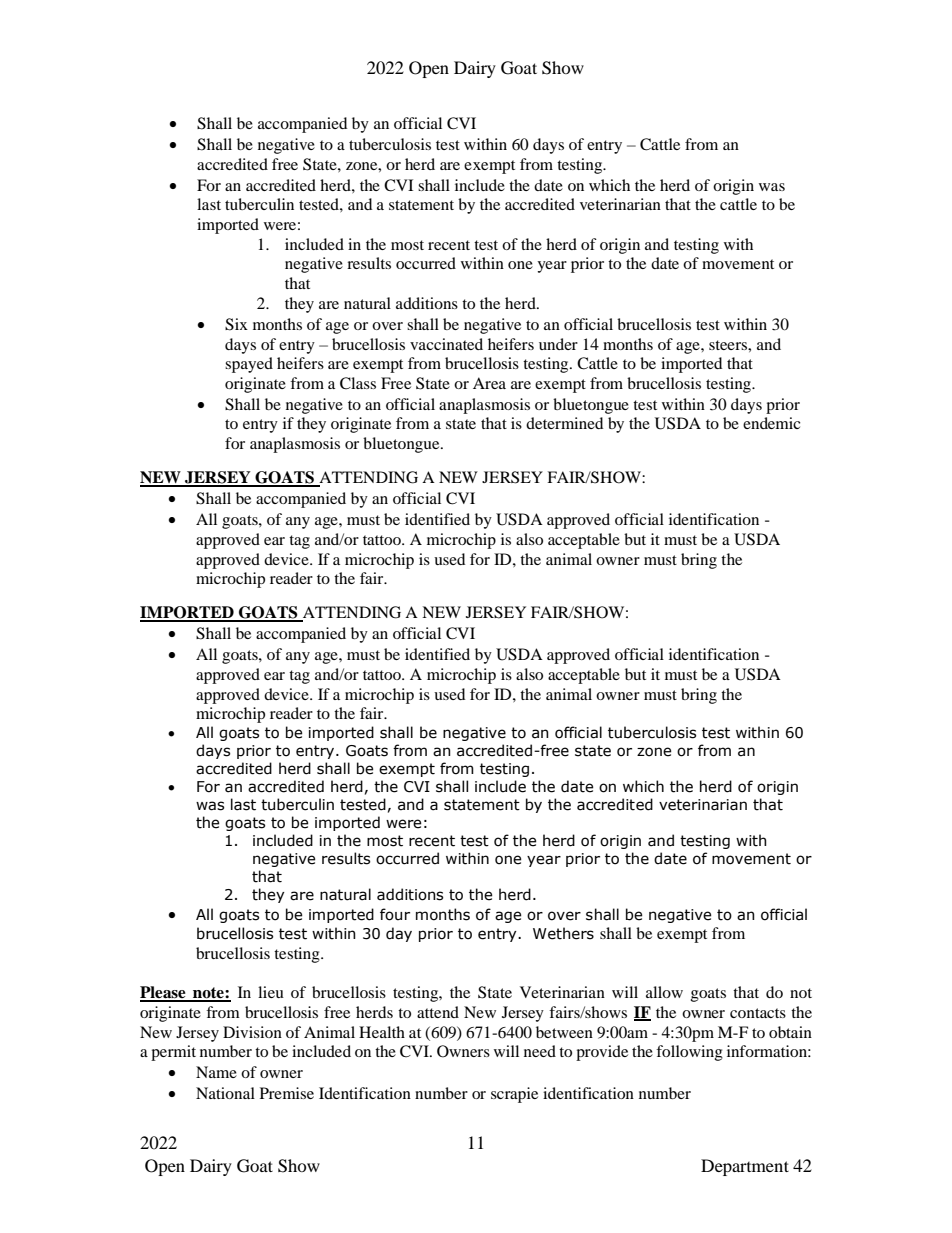  I want to click on contacts, so click(758, 1013).
